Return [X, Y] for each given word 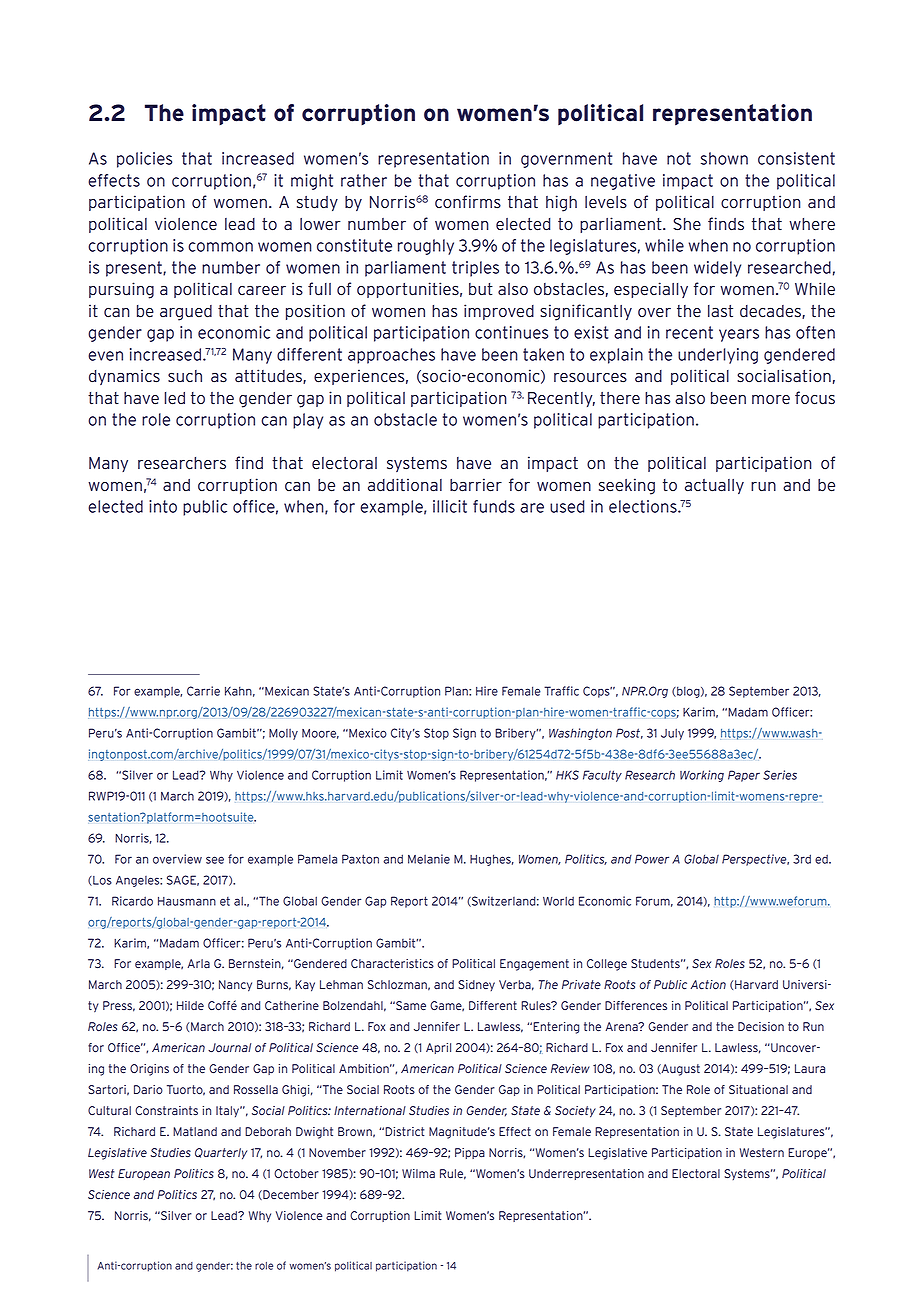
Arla [198, 963]
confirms [468, 202]
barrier [476, 485]
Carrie [203, 691]
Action [708, 984]
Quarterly [221, 1154]
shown [724, 158]
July [672, 734]
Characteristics [392, 963]
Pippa [470, 1153]
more [771, 400]
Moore [320, 734]
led [175, 398]
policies [144, 160]
